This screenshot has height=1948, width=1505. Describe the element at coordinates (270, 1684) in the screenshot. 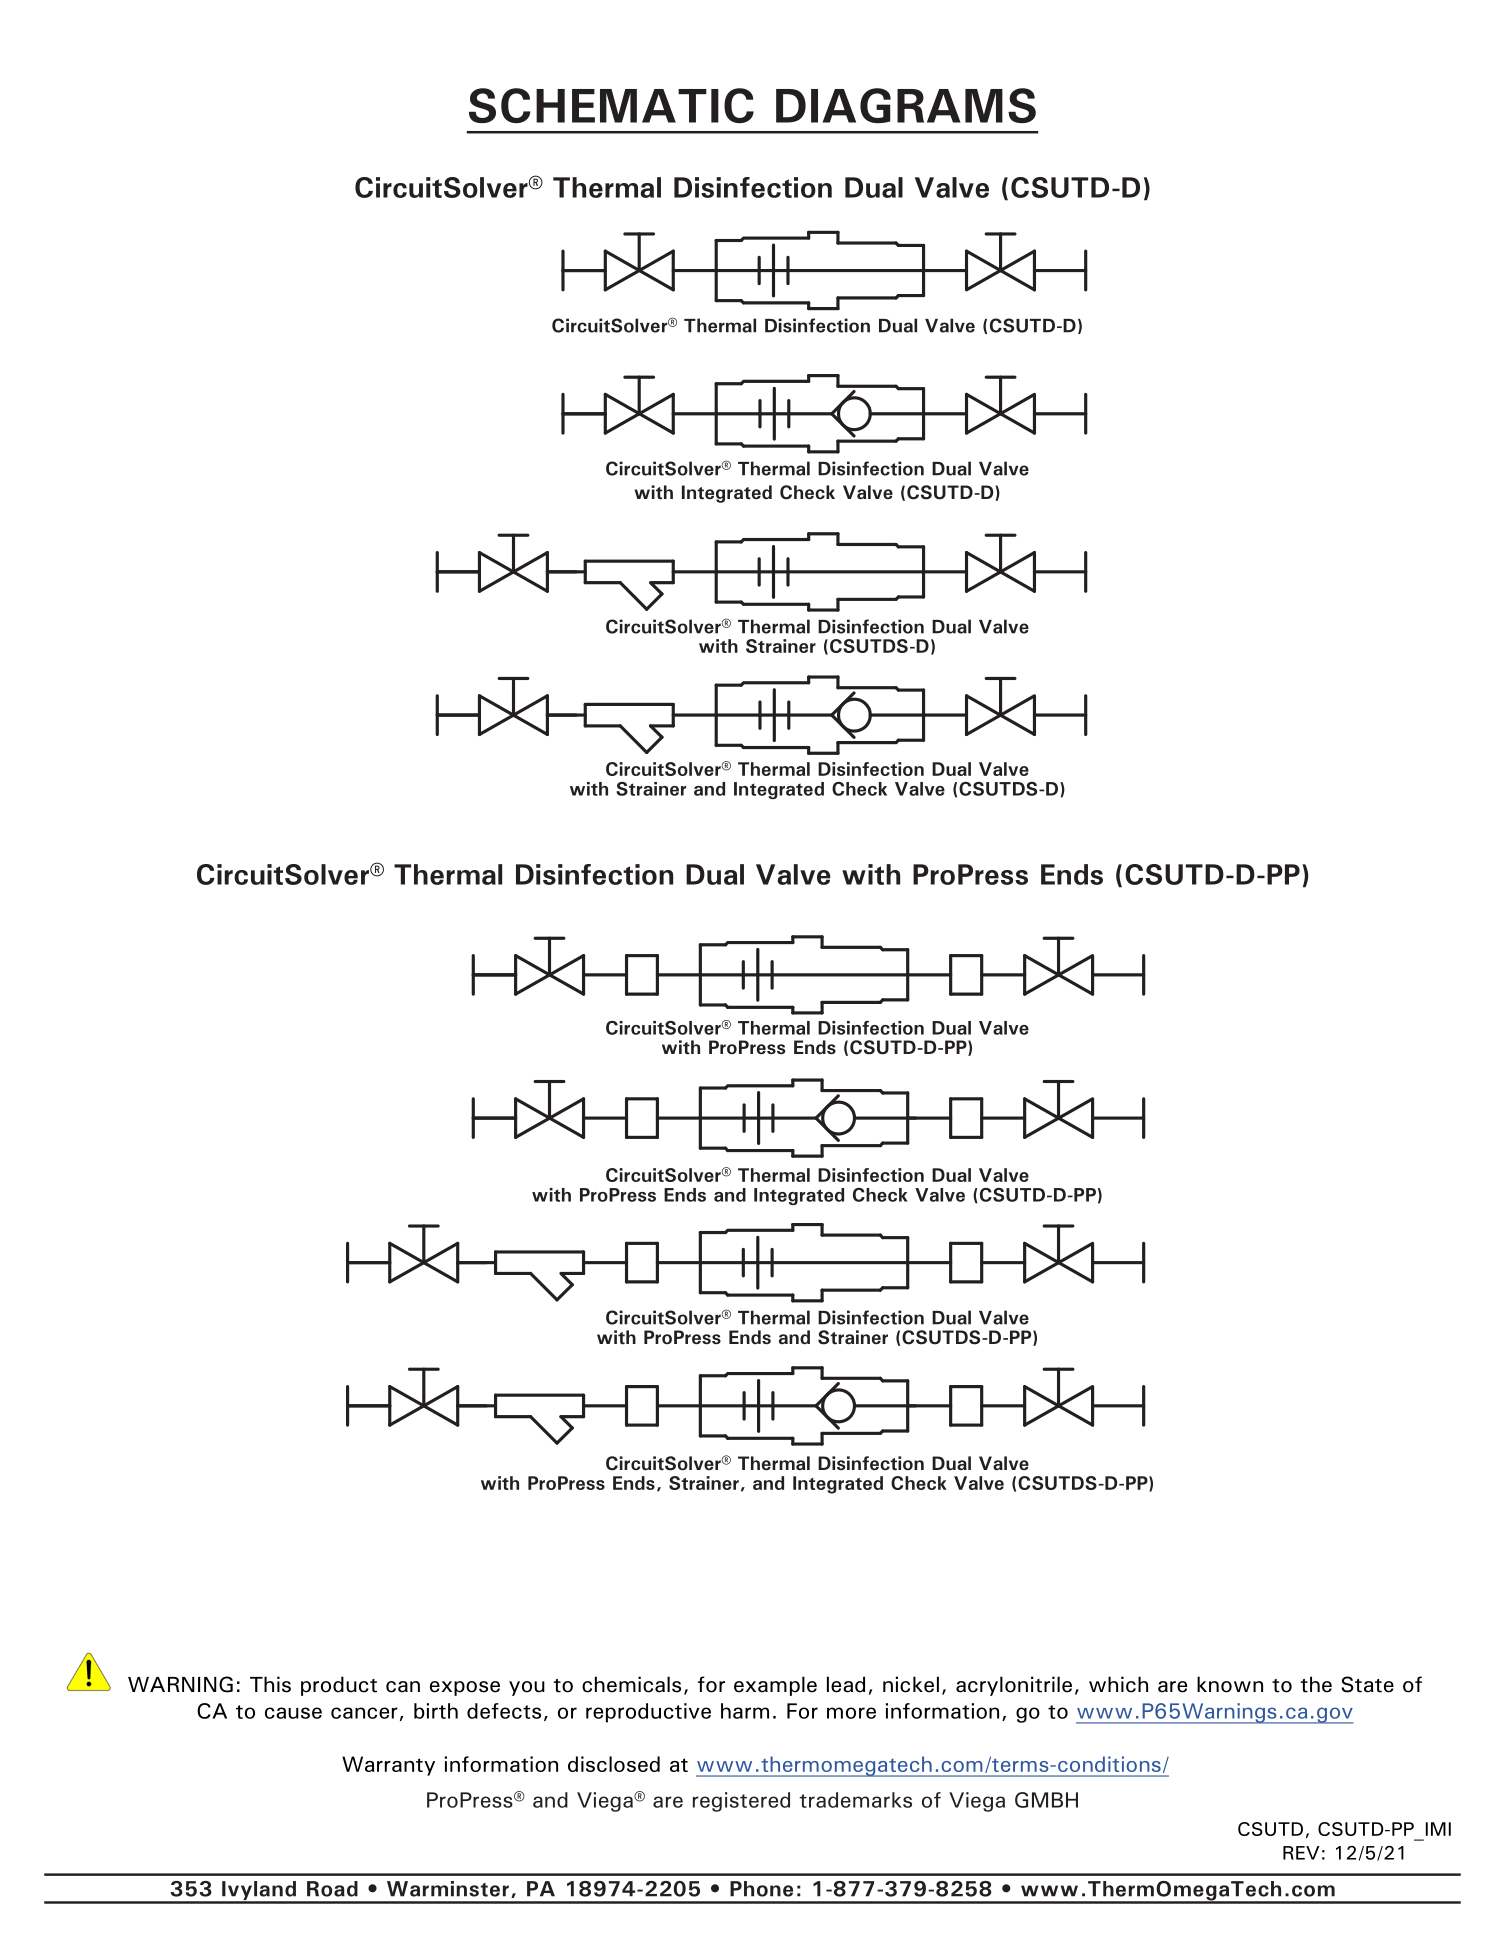

I see `This` at that location.
